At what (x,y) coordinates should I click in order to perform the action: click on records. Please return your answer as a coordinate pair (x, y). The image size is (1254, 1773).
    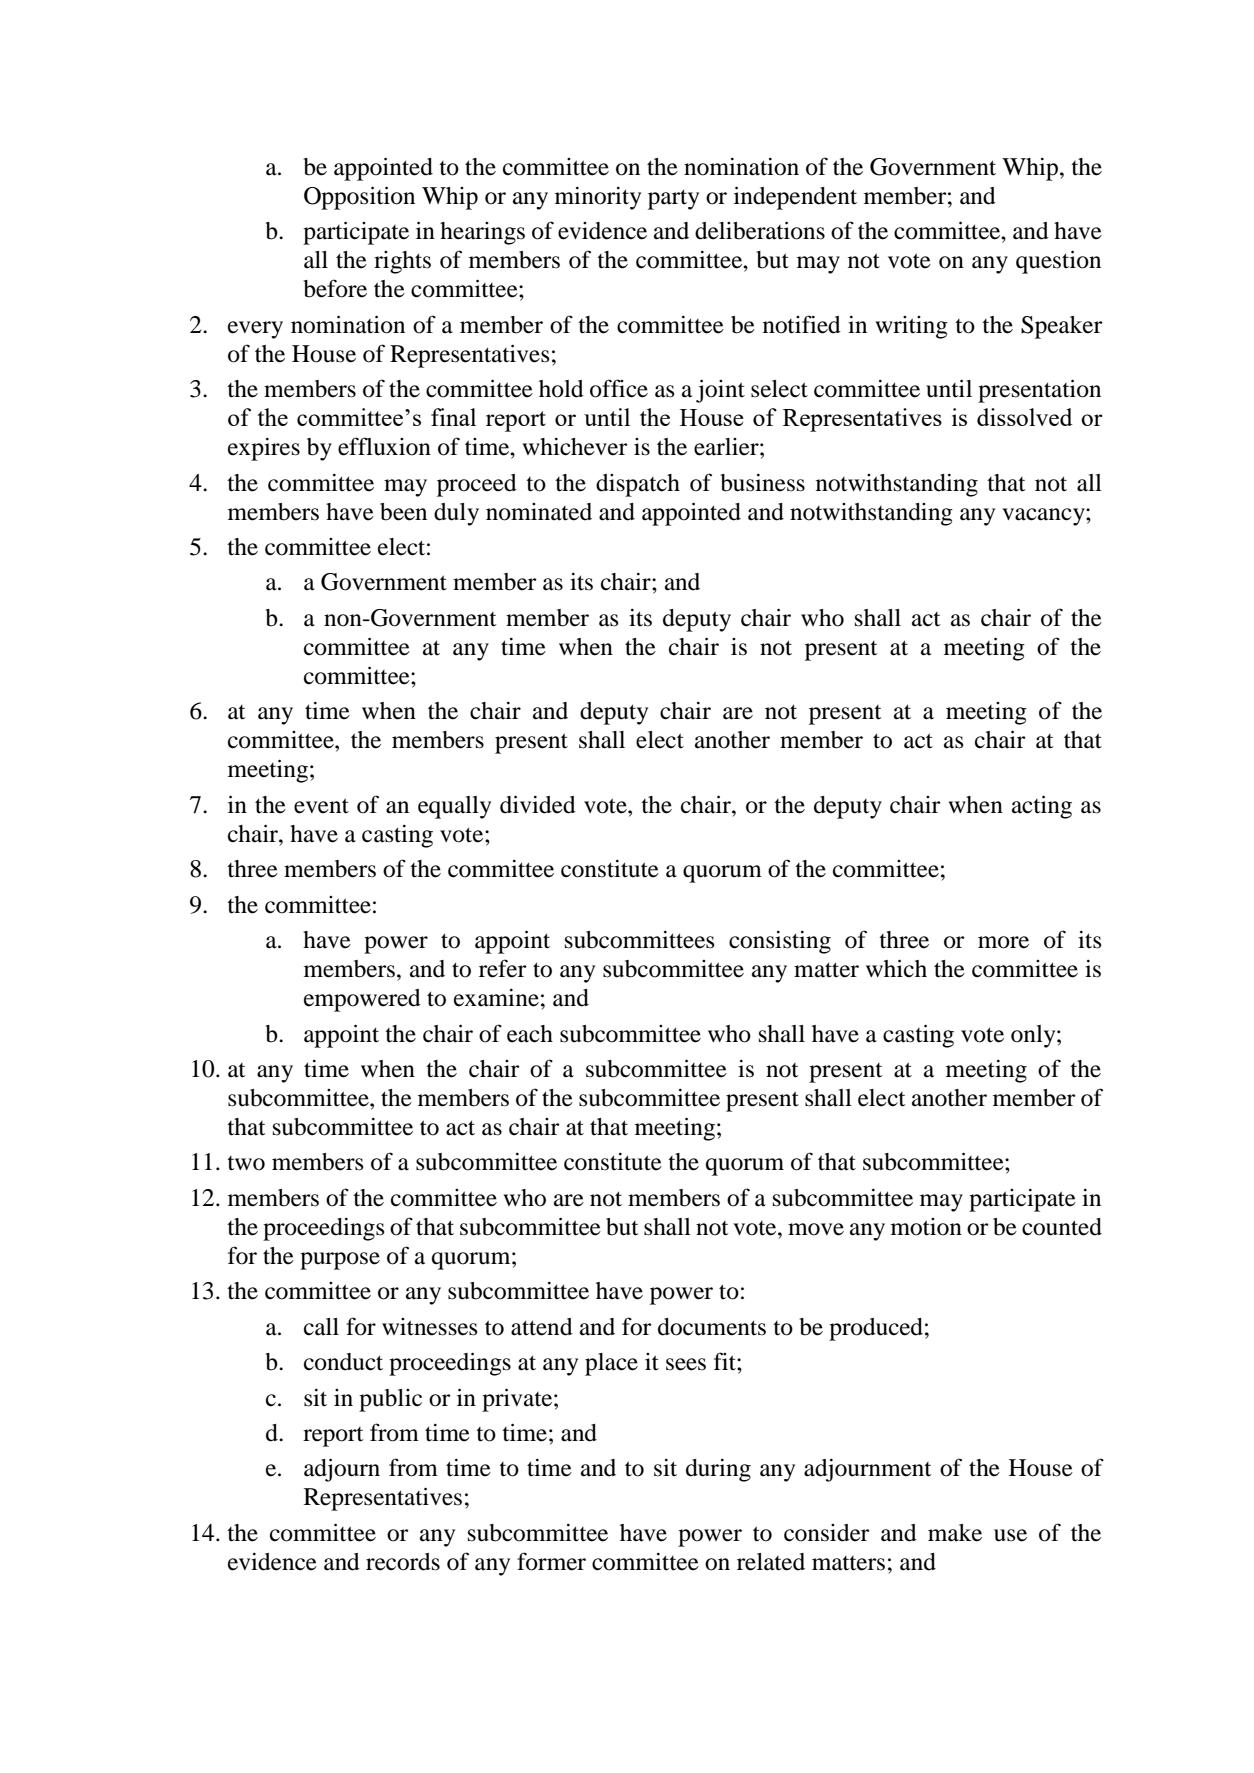
    Looking at the image, I should click on (403, 1562).
